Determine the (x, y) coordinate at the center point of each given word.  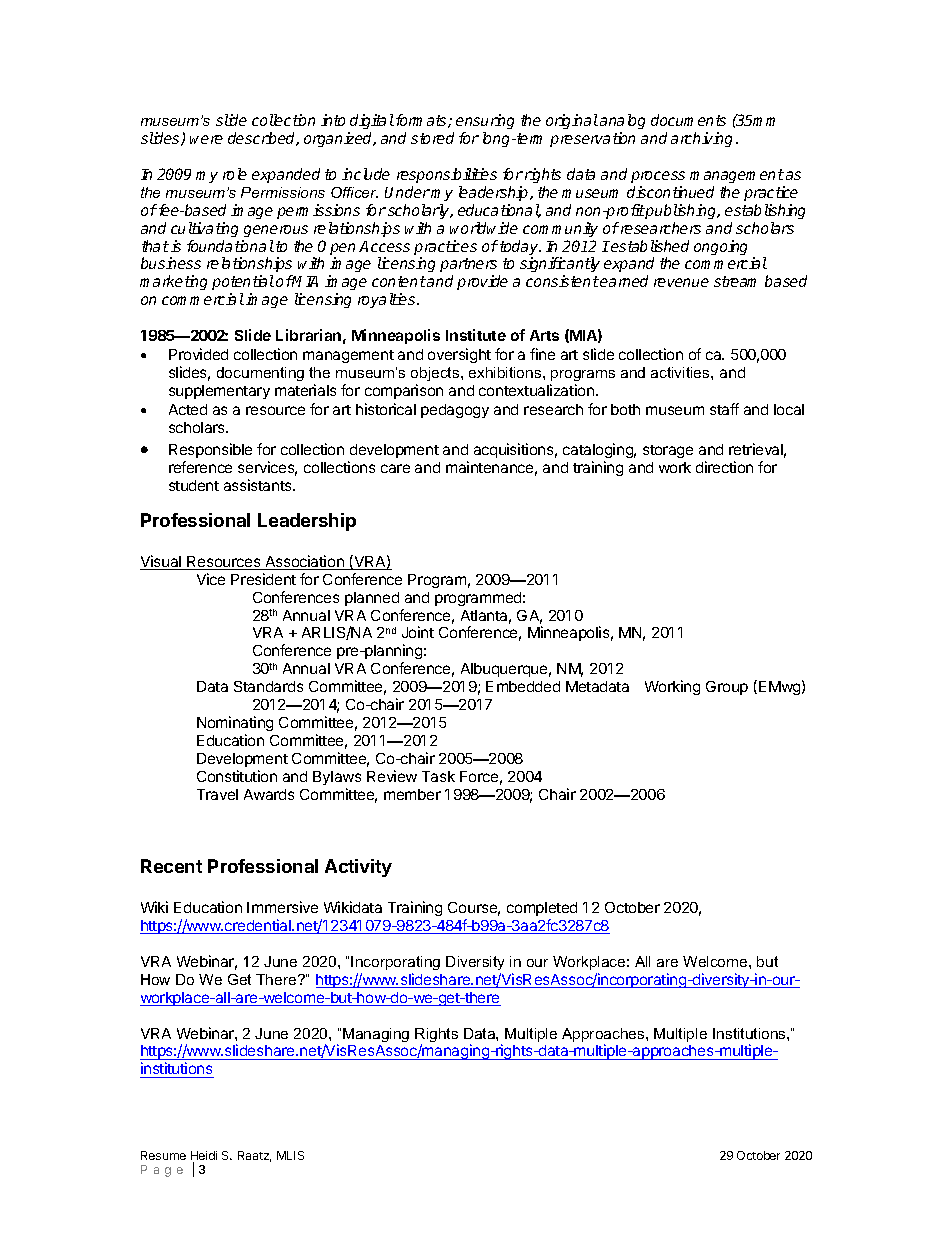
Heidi (204, 1157)
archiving (701, 139)
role (235, 174)
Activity (358, 868)
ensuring (485, 123)
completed (542, 909)
